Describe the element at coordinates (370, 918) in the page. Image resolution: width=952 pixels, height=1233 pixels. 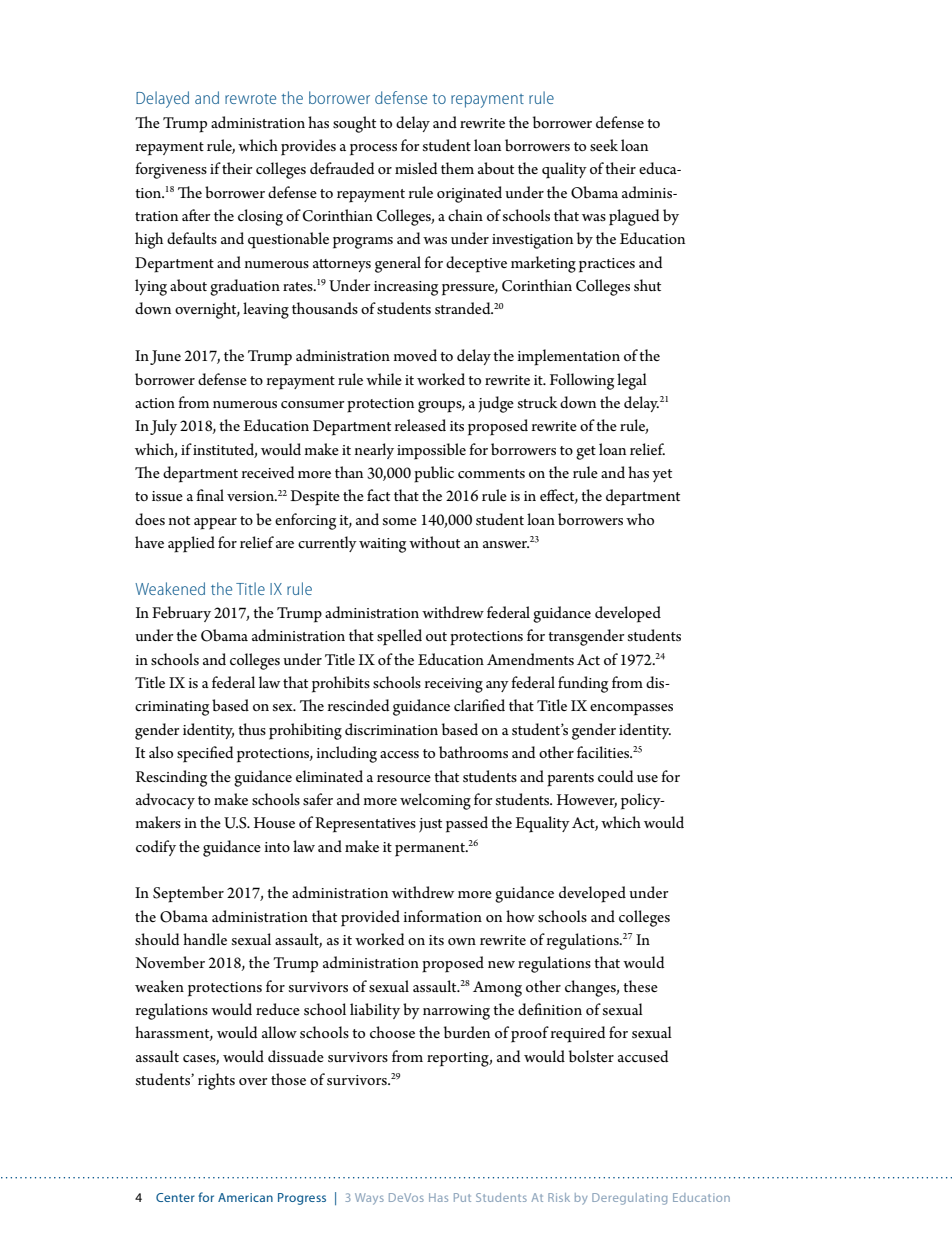
I see `provided` at that location.
